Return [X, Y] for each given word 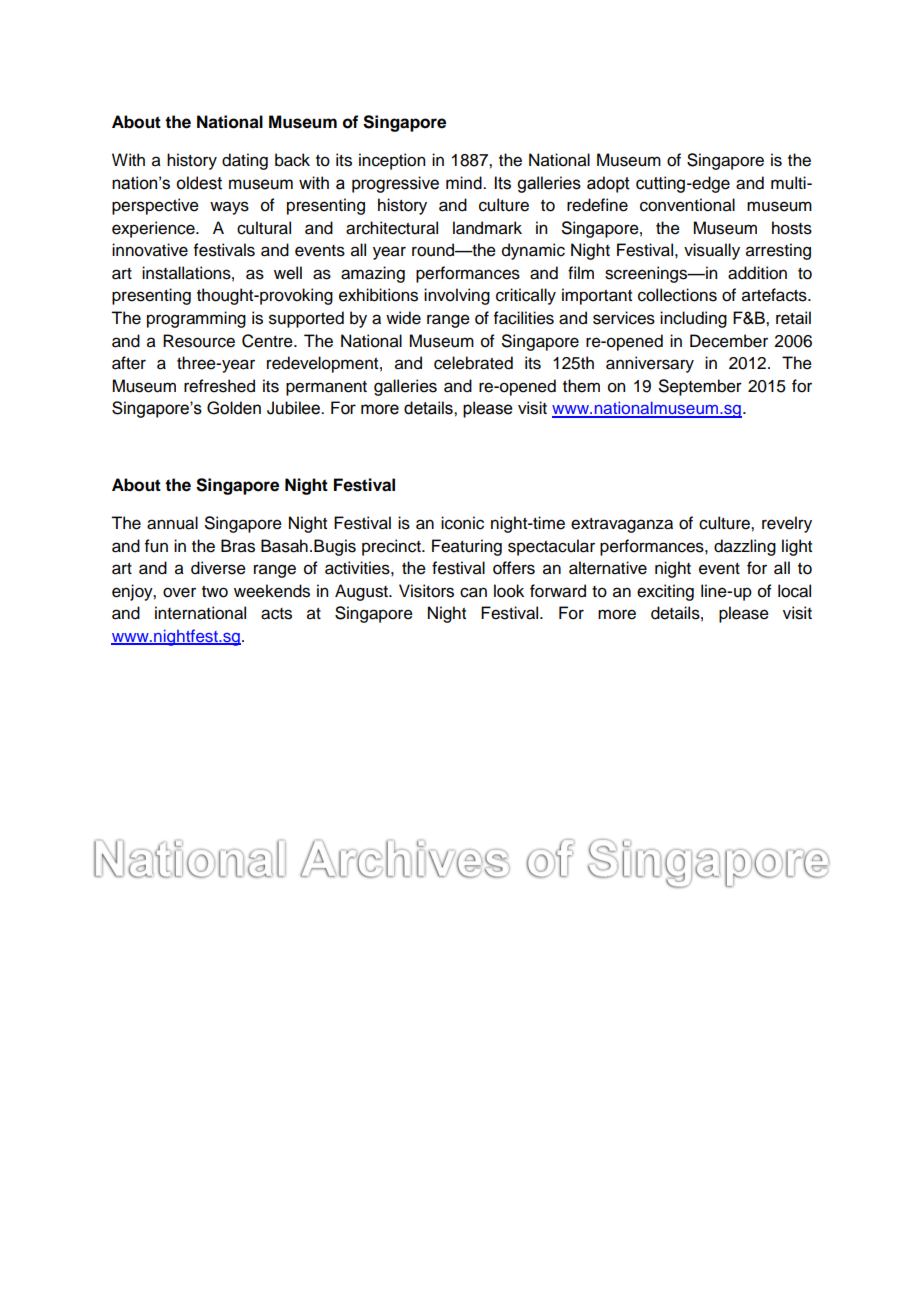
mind [465, 183]
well [288, 273]
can [473, 592]
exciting [665, 592]
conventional [687, 205]
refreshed [219, 386]
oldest [199, 183]
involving [457, 296]
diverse [218, 568]
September [700, 387]
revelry [787, 524]
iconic [462, 523]
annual [172, 523]
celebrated [473, 363]
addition [757, 273]
